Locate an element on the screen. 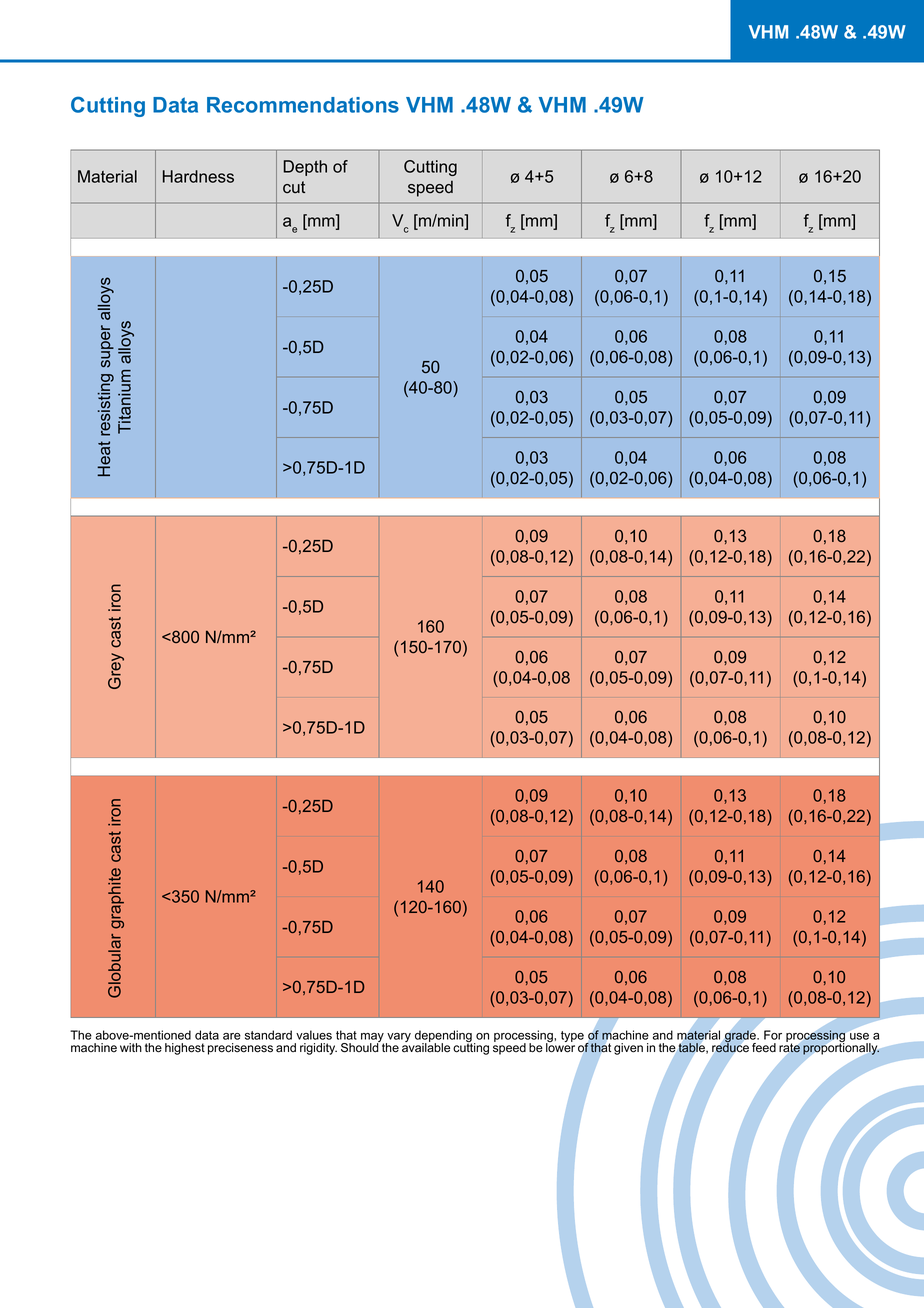  values is located at coordinates (314, 1035).
